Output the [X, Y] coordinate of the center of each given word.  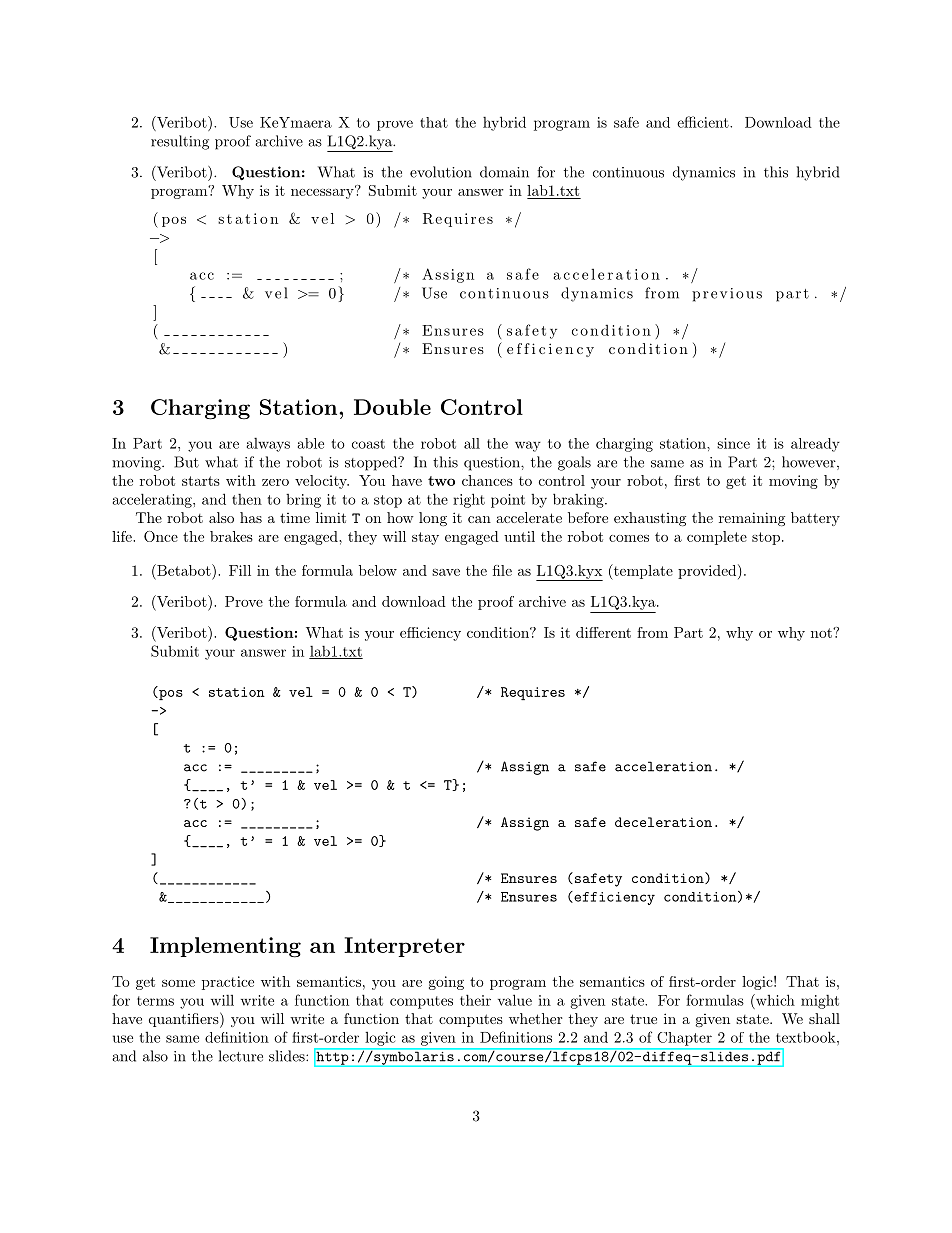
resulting [180, 142]
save [446, 572]
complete [717, 538]
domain [504, 172]
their [475, 1000]
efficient [703, 122]
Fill [240, 570]
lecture [241, 1056]
